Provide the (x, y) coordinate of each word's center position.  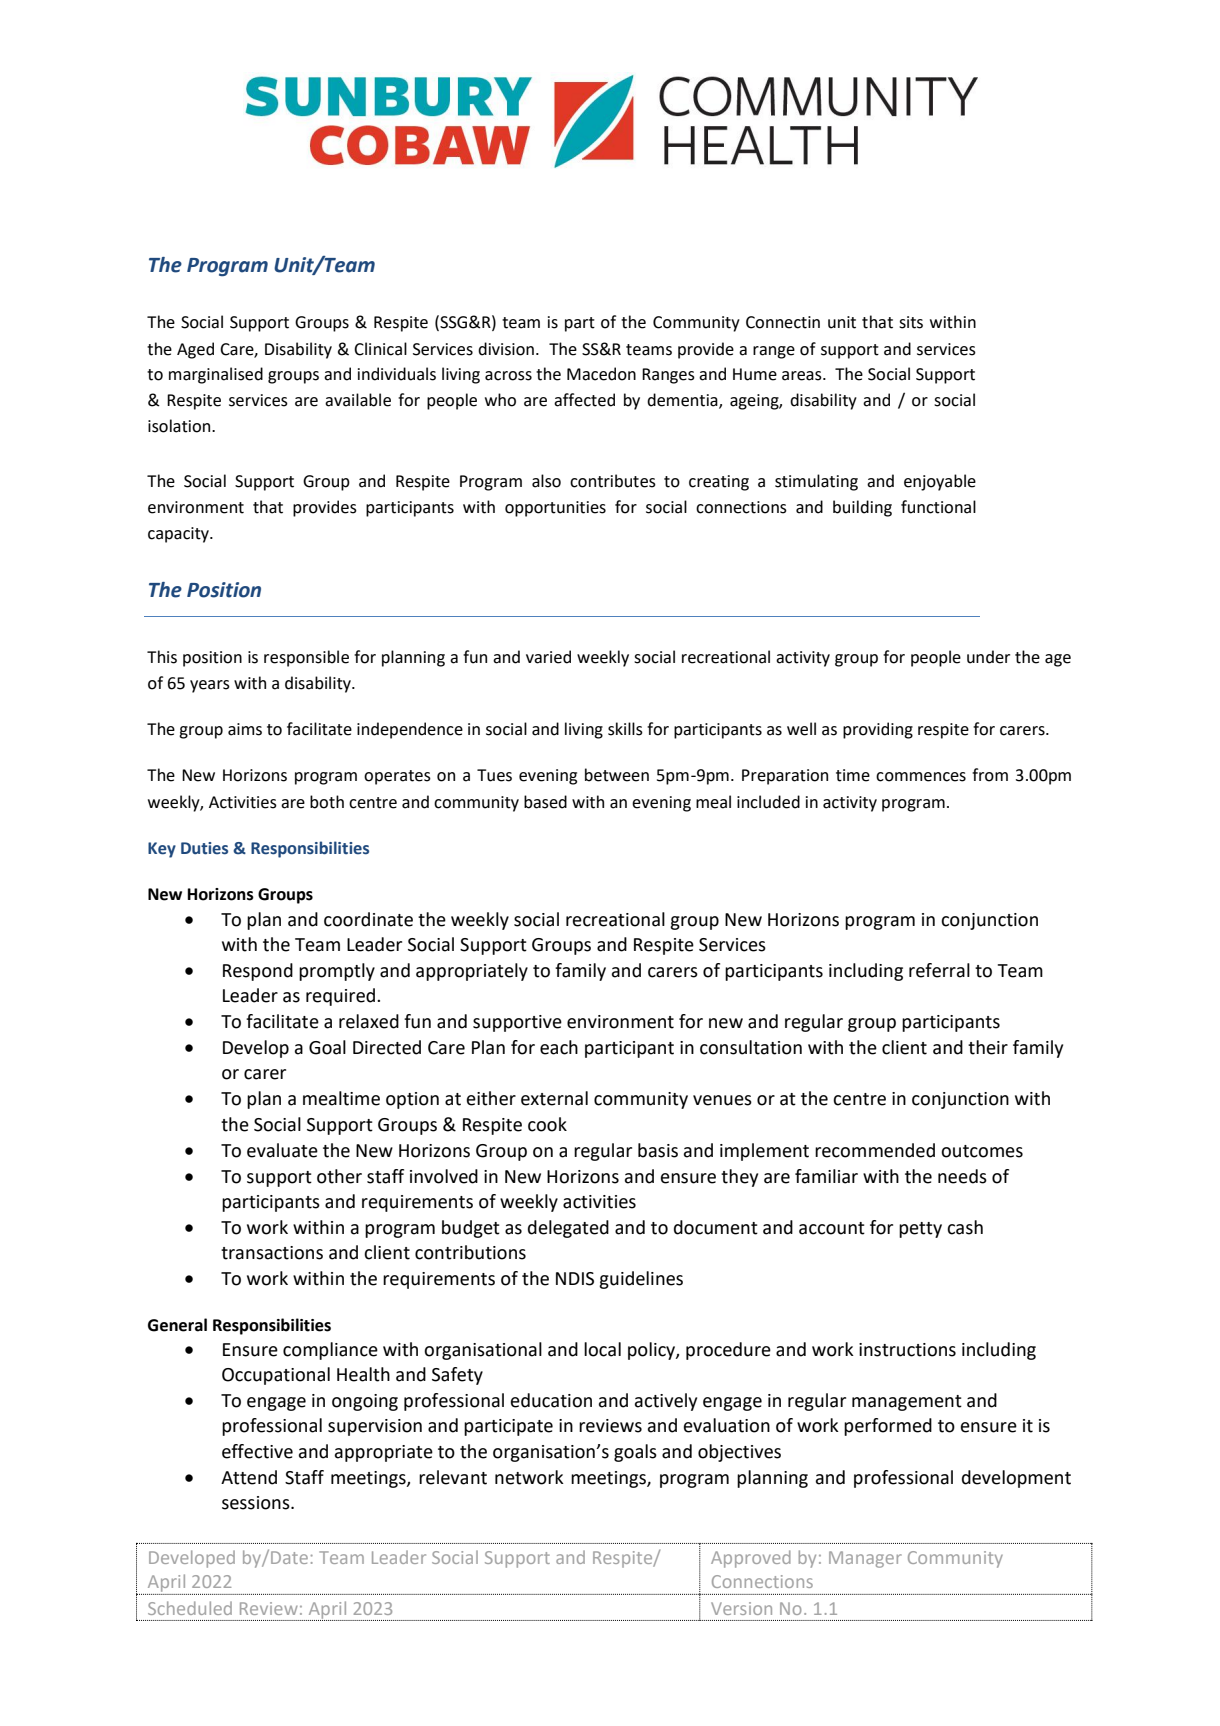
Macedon (601, 374)
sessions (257, 1503)
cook (547, 1124)
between (617, 775)
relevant (453, 1477)
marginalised (216, 375)
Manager (865, 1559)
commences (921, 777)
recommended (875, 1150)
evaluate (282, 1150)
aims (245, 729)
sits (911, 322)
